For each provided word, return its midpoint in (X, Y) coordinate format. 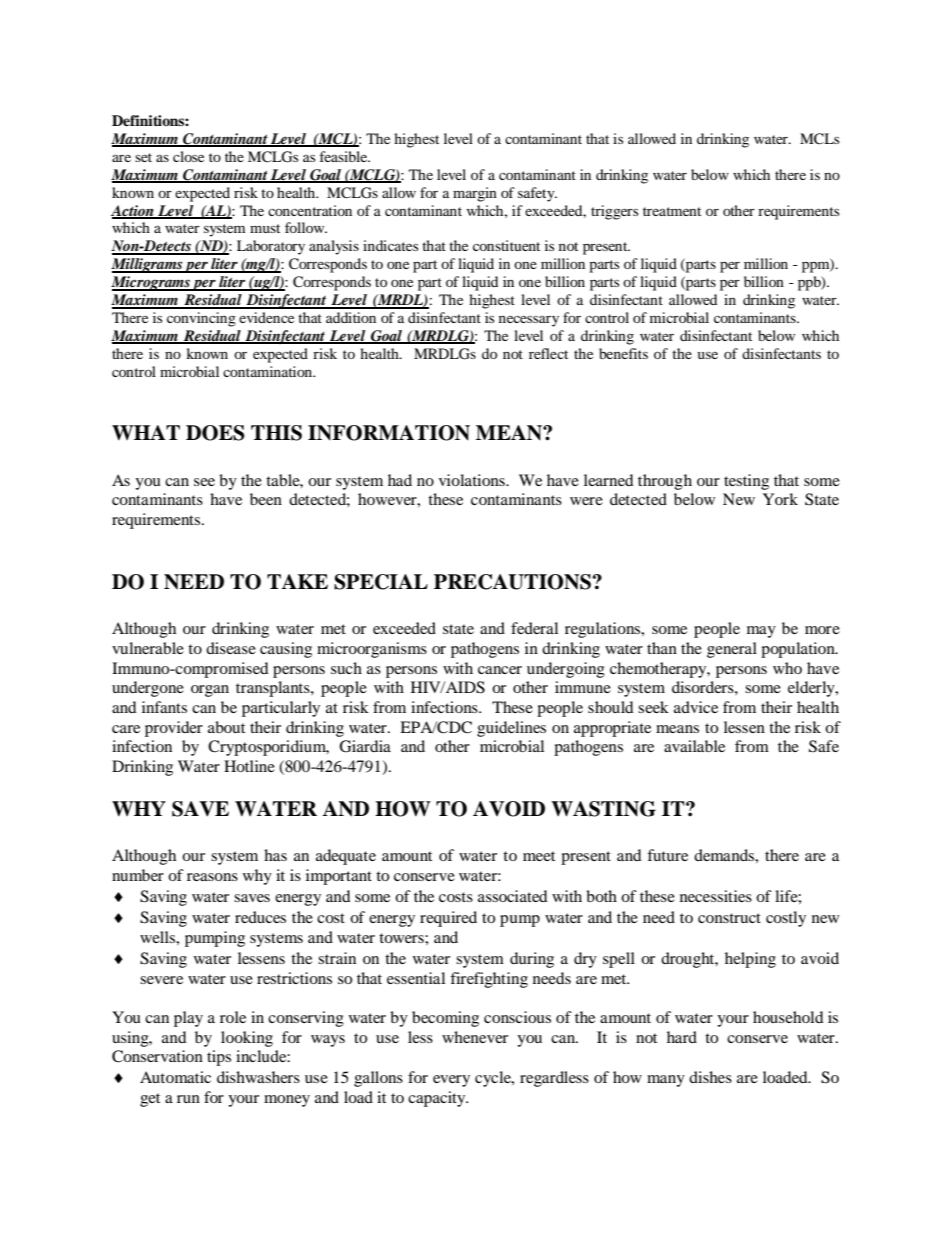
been (266, 499)
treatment (672, 211)
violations (473, 480)
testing (746, 482)
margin (475, 194)
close (188, 156)
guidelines (511, 729)
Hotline (249, 766)
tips (219, 1058)
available (694, 746)
